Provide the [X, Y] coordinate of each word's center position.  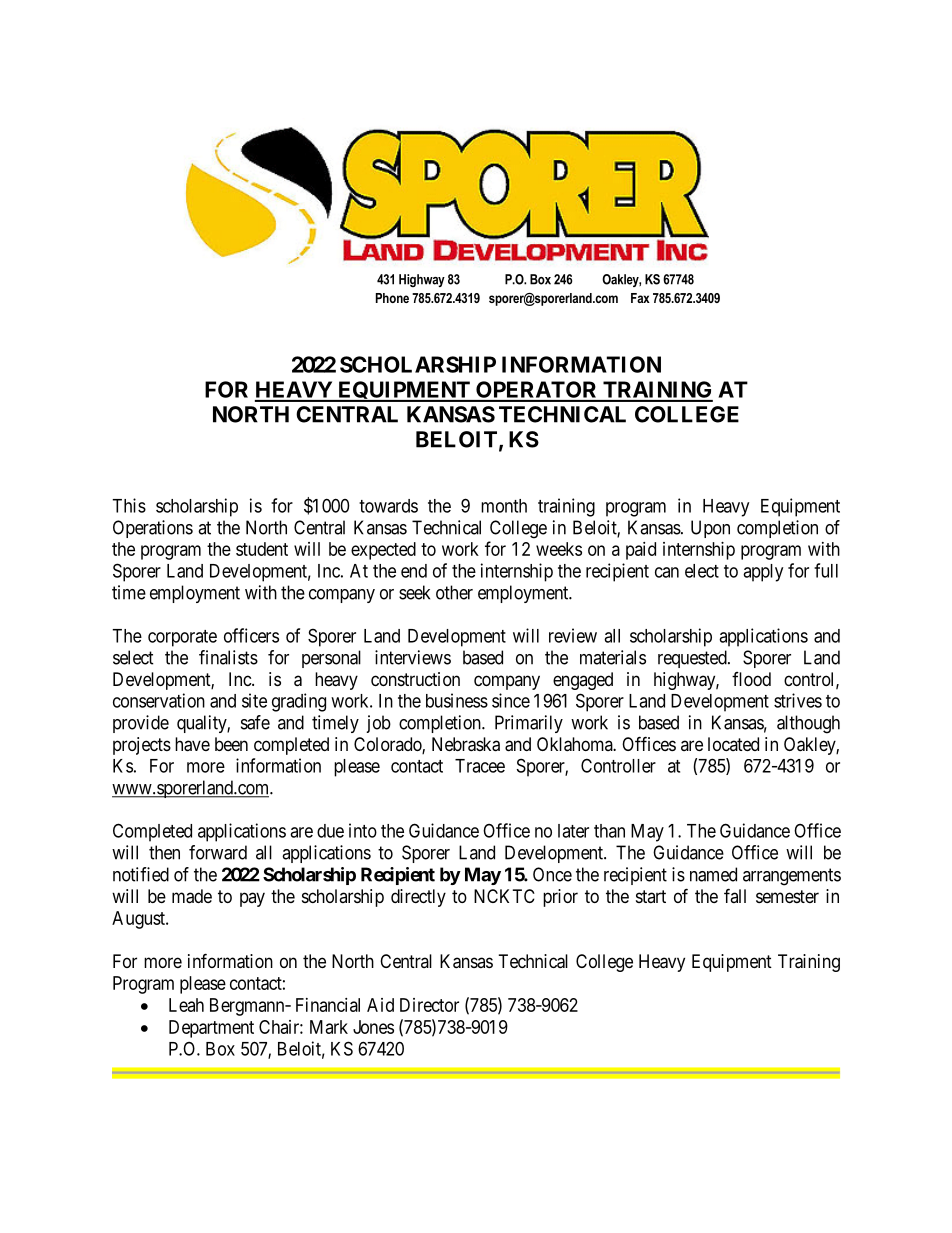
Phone [392, 298]
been [231, 744]
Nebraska [466, 744]
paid [641, 551]
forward [218, 852]
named [713, 874]
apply [763, 573]
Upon [710, 529]
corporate [182, 638]
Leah [186, 1005]
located [733, 744]
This [129, 505]
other [454, 592]
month [504, 506]
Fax [640, 298]
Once [552, 874]
